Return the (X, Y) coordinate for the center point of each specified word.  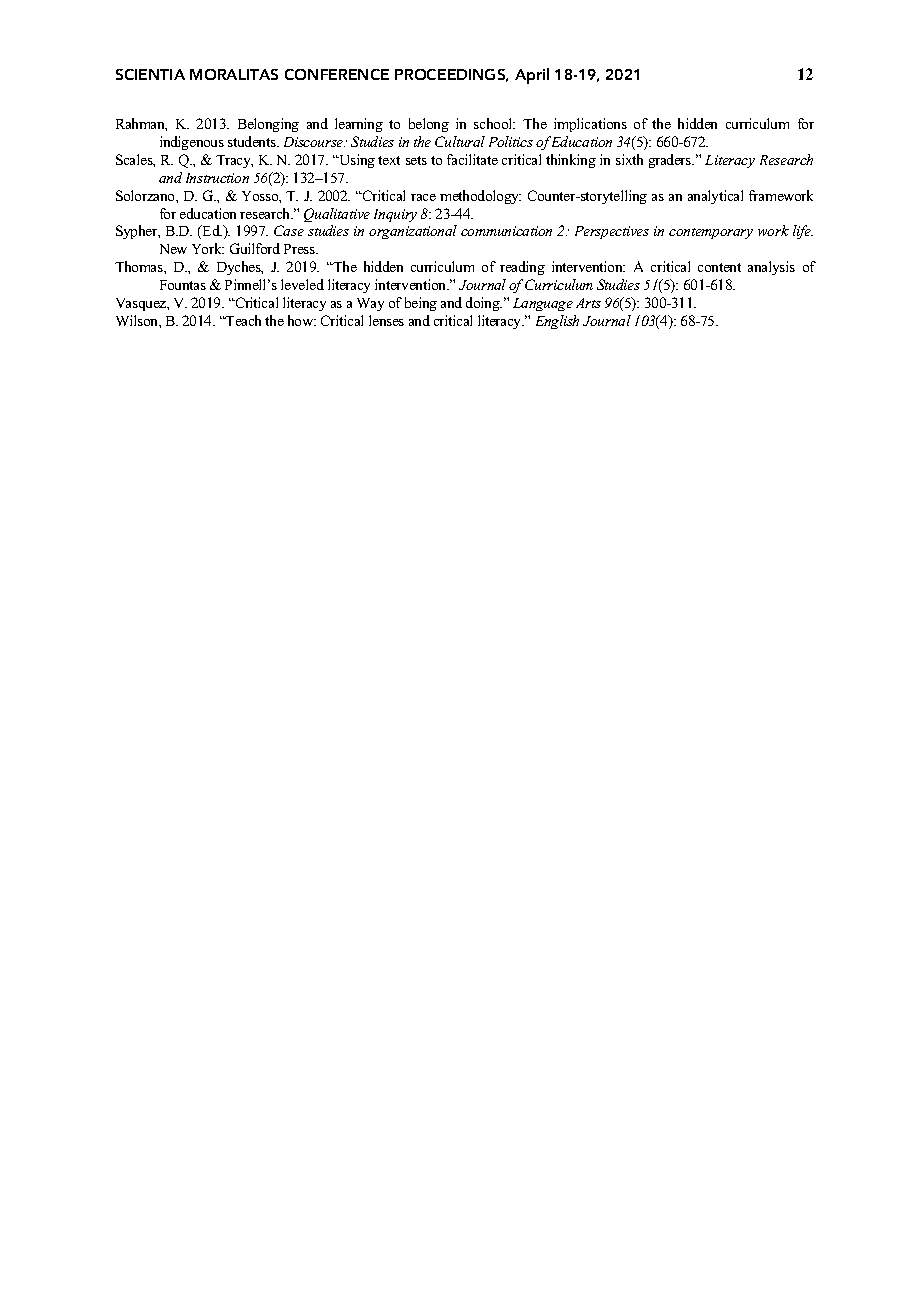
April (532, 76)
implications (590, 125)
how (302, 320)
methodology (480, 197)
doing (484, 304)
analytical (715, 197)
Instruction (217, 178)
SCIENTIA (150, 74)
